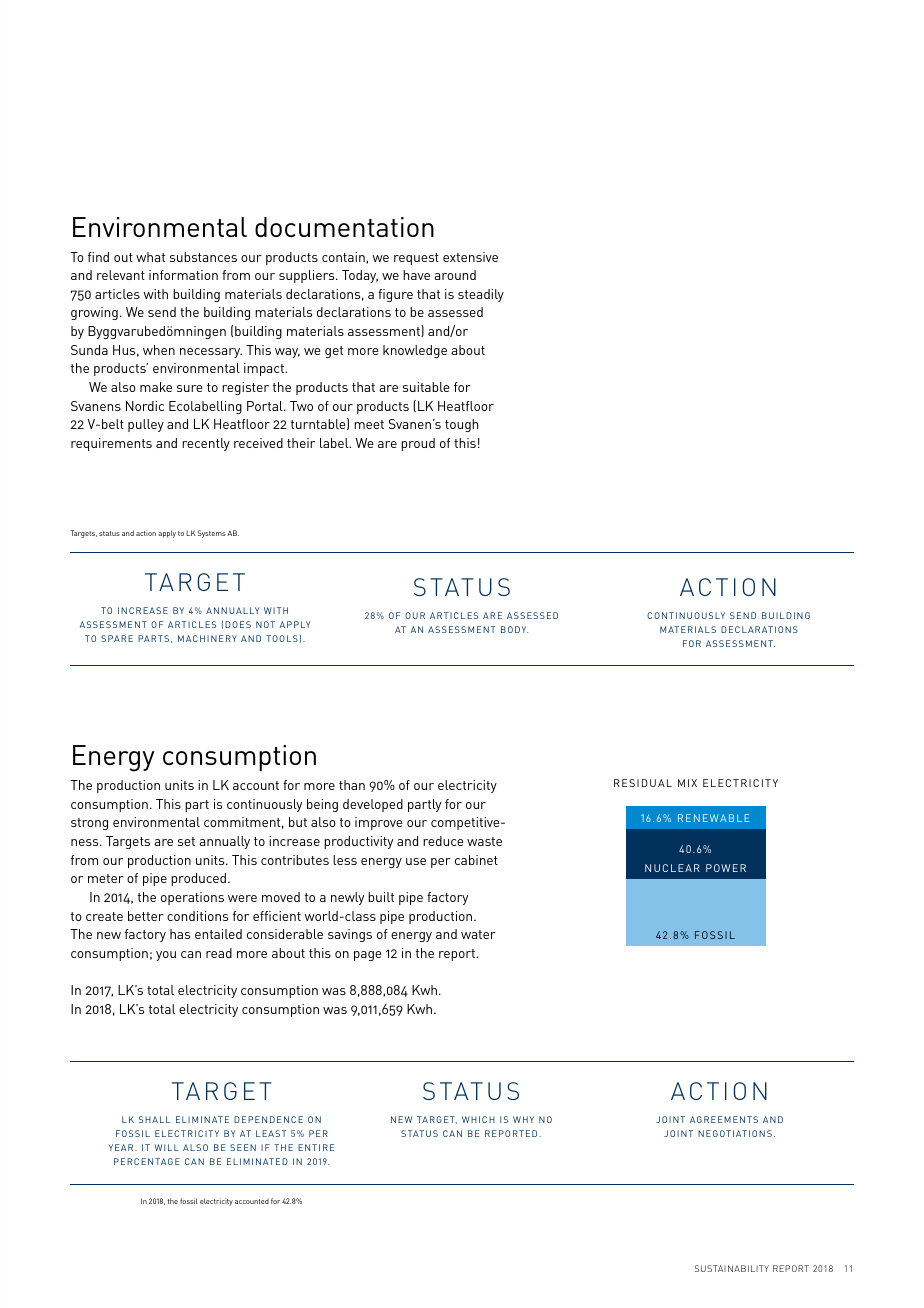 This screenshot has width=924, height=1308. I want to click on steadily, so click(481, 295).
